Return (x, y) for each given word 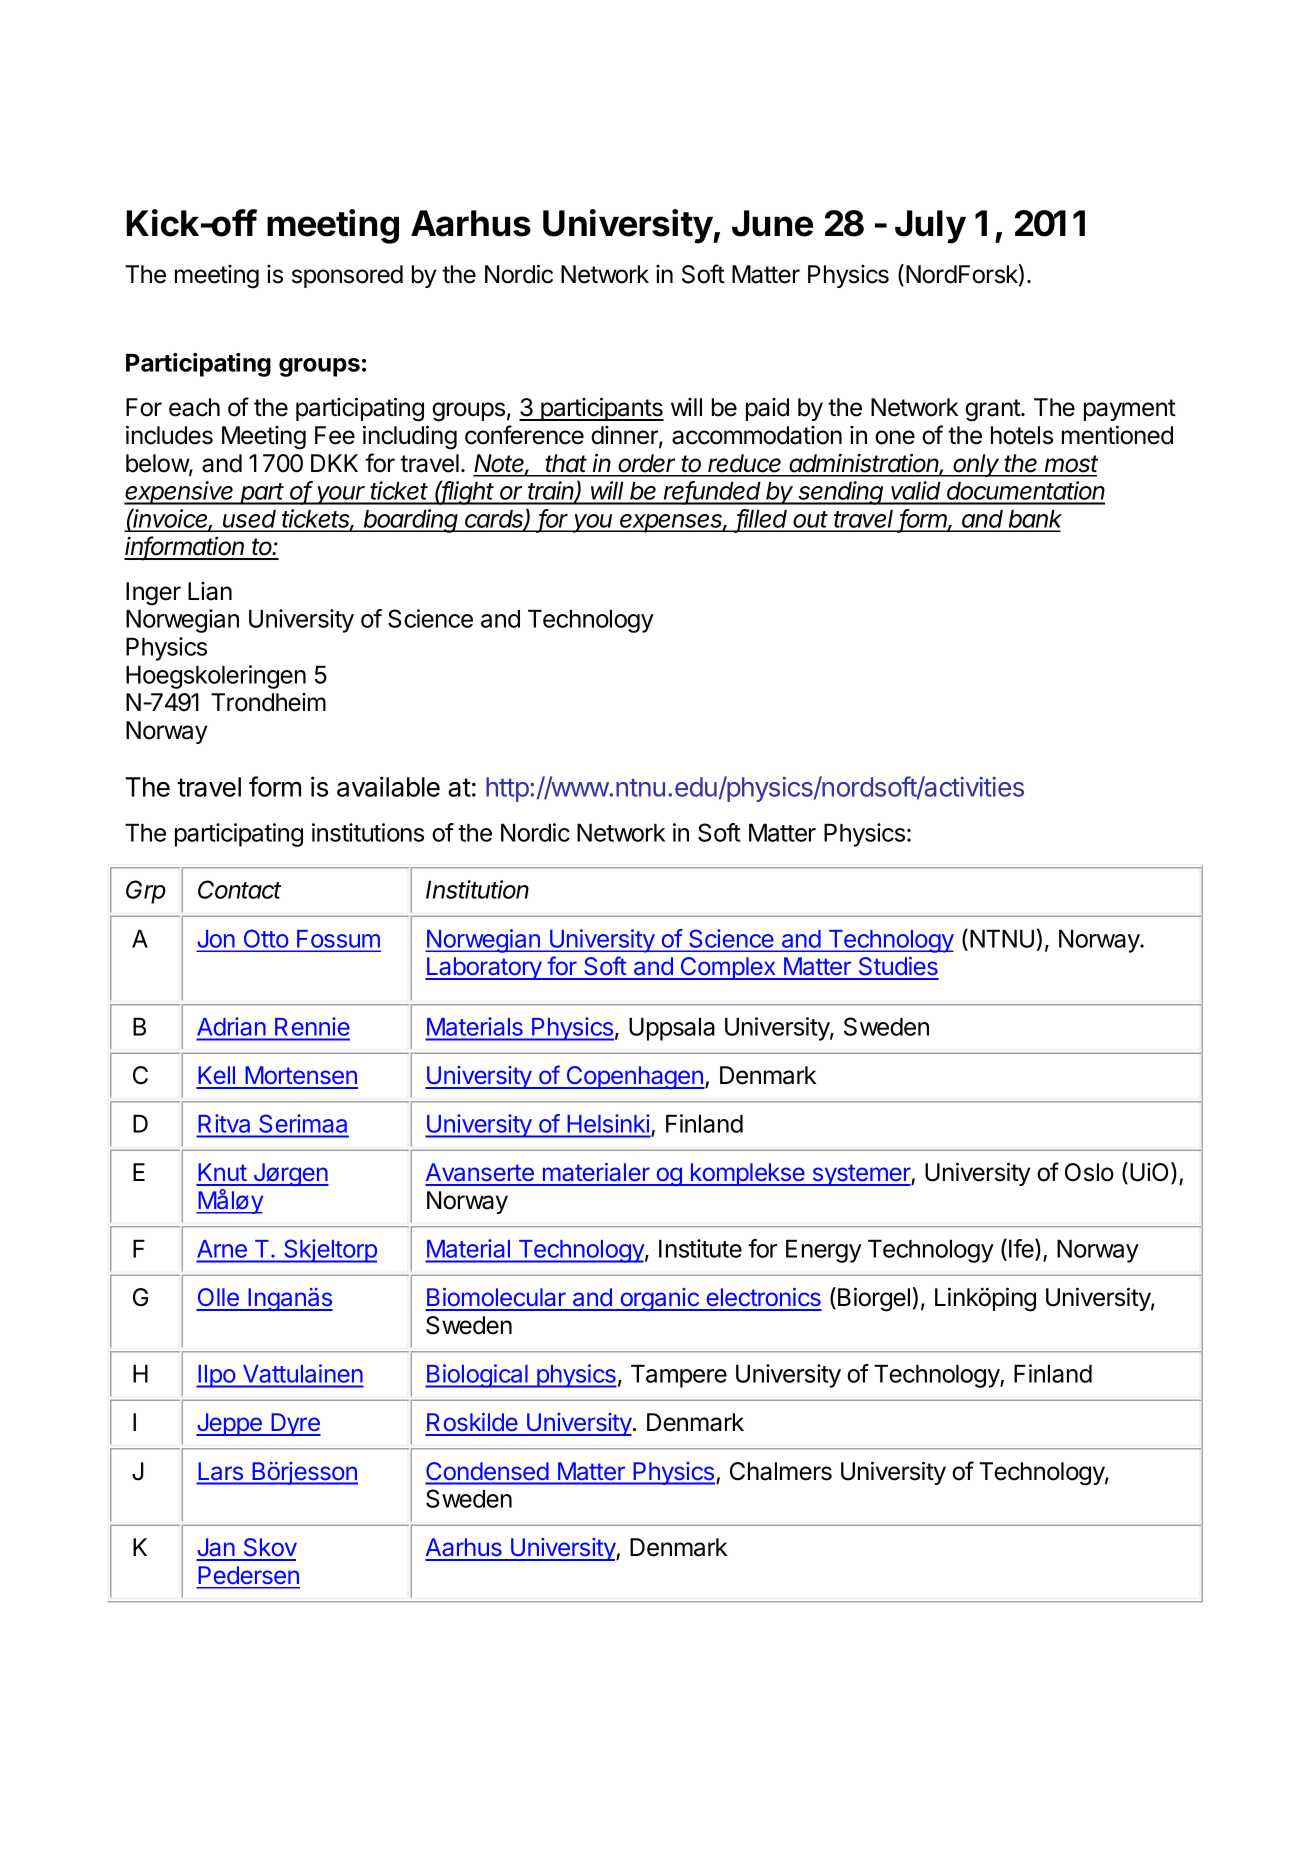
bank (1034, 520)
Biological (477, 1376)
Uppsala (672, 1029)
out (811, 521)
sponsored (347, 276)
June (772, 223)
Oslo (1089, 1172)
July (930, 227)
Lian (210, 591)
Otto (265, 940)
